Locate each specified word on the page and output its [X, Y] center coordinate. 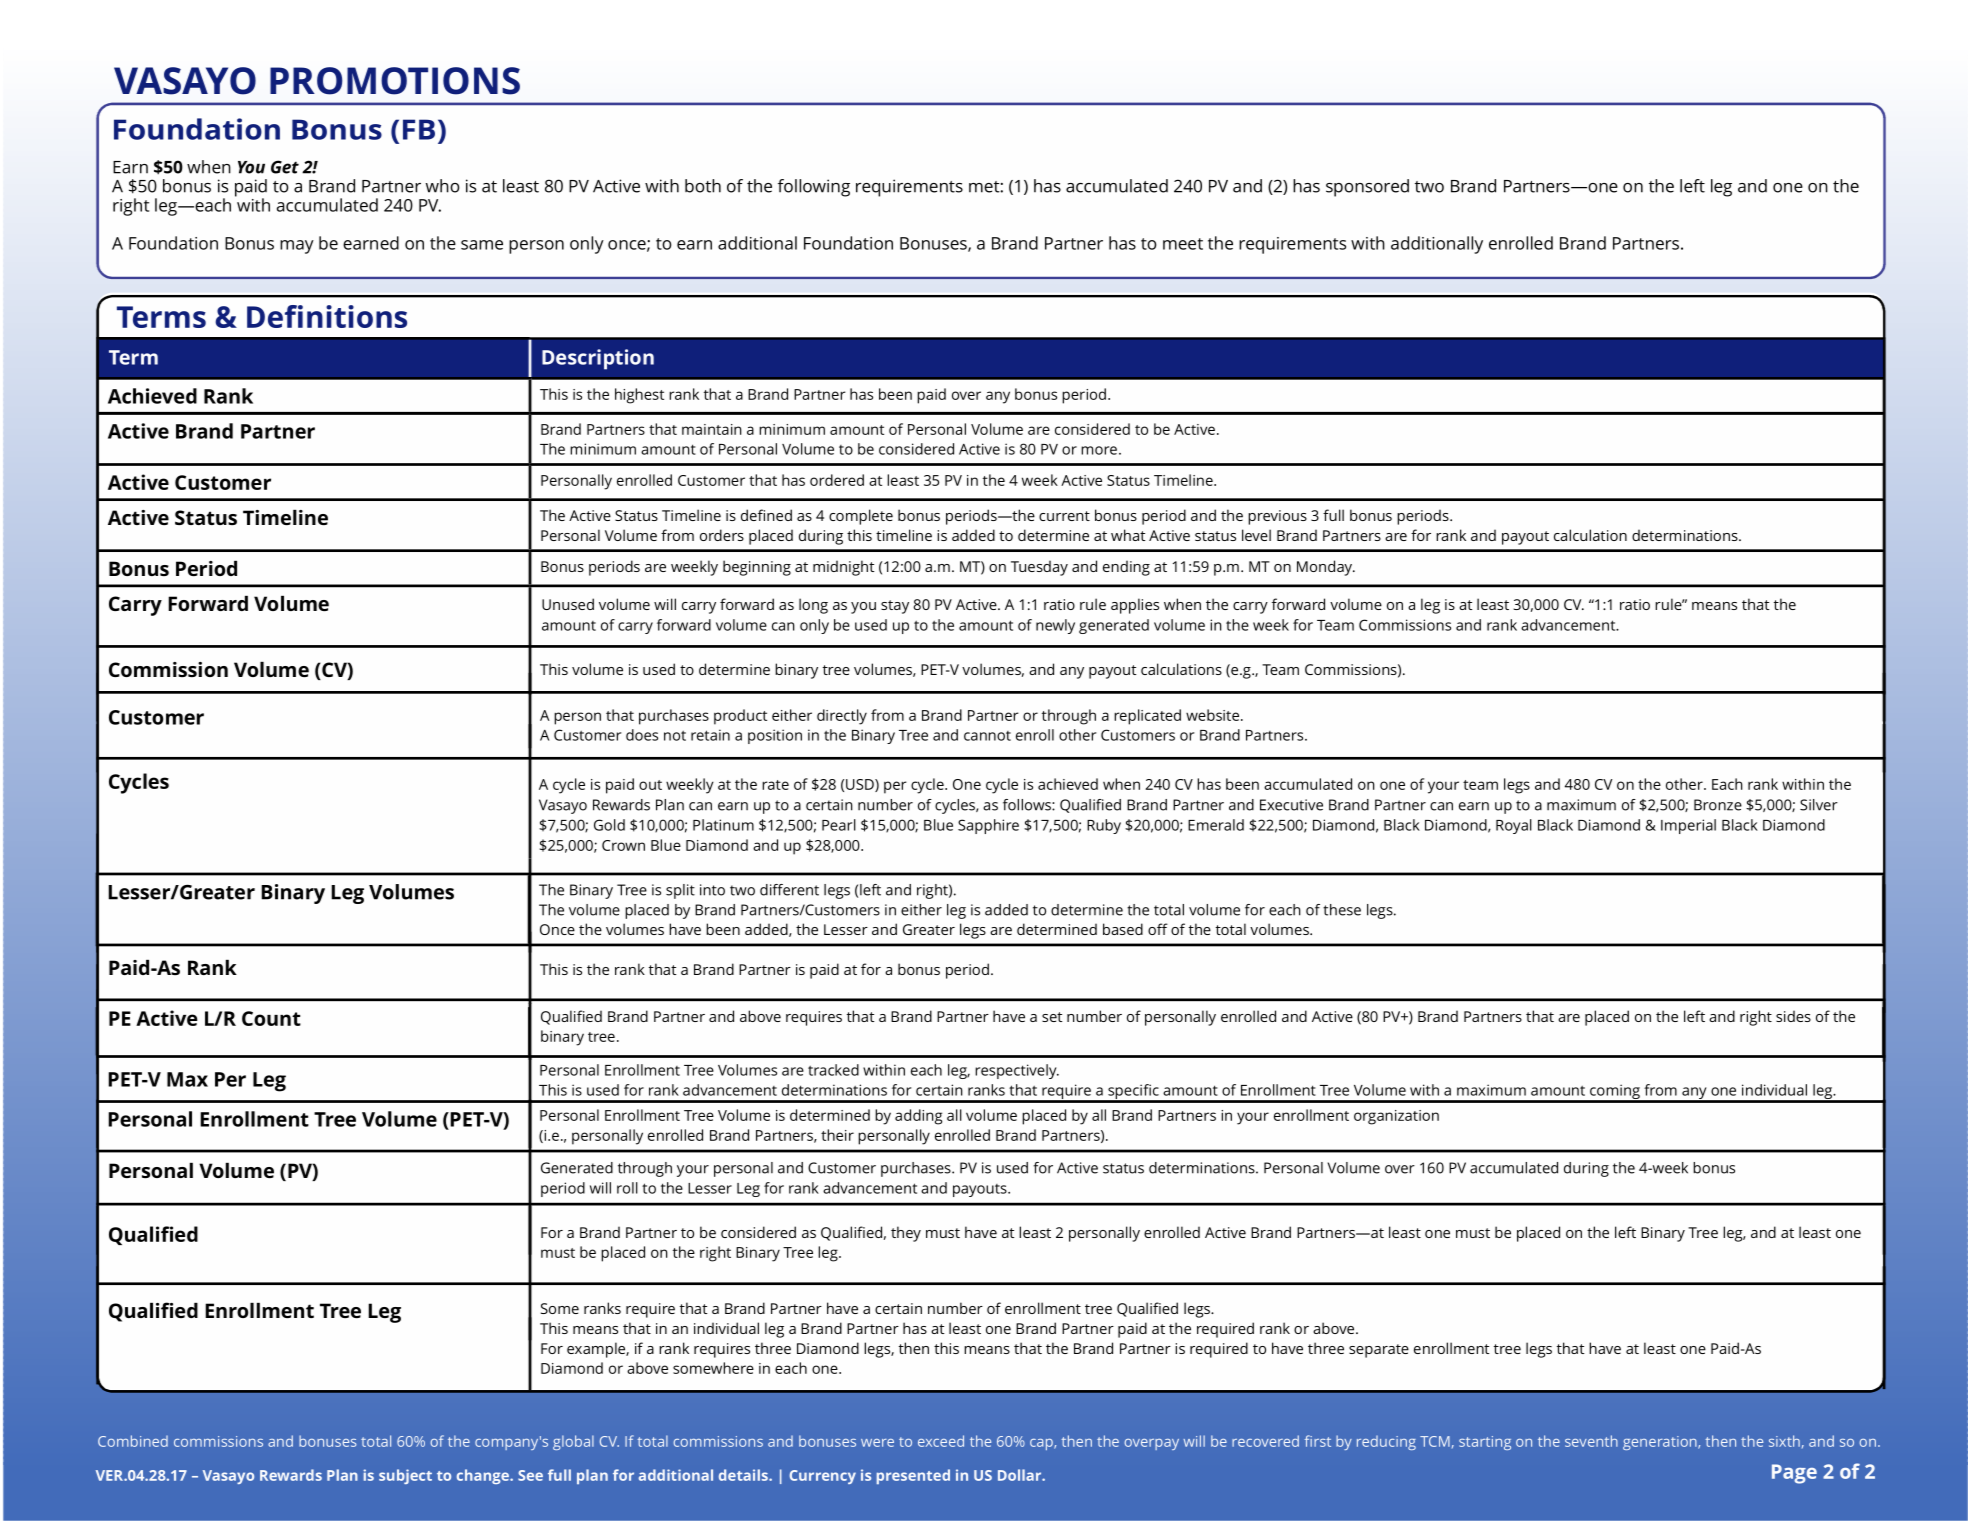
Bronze [1718, 805]
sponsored [1367, 188]
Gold [609, 825]
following [814, 188]
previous [1277, 517]
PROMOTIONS [395, 81]
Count [271, 1018]
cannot [987, 736]
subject [405, 1476]
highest [639, 396]
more [1099, 450]
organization [1396, 1117]
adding [918, 1117]
